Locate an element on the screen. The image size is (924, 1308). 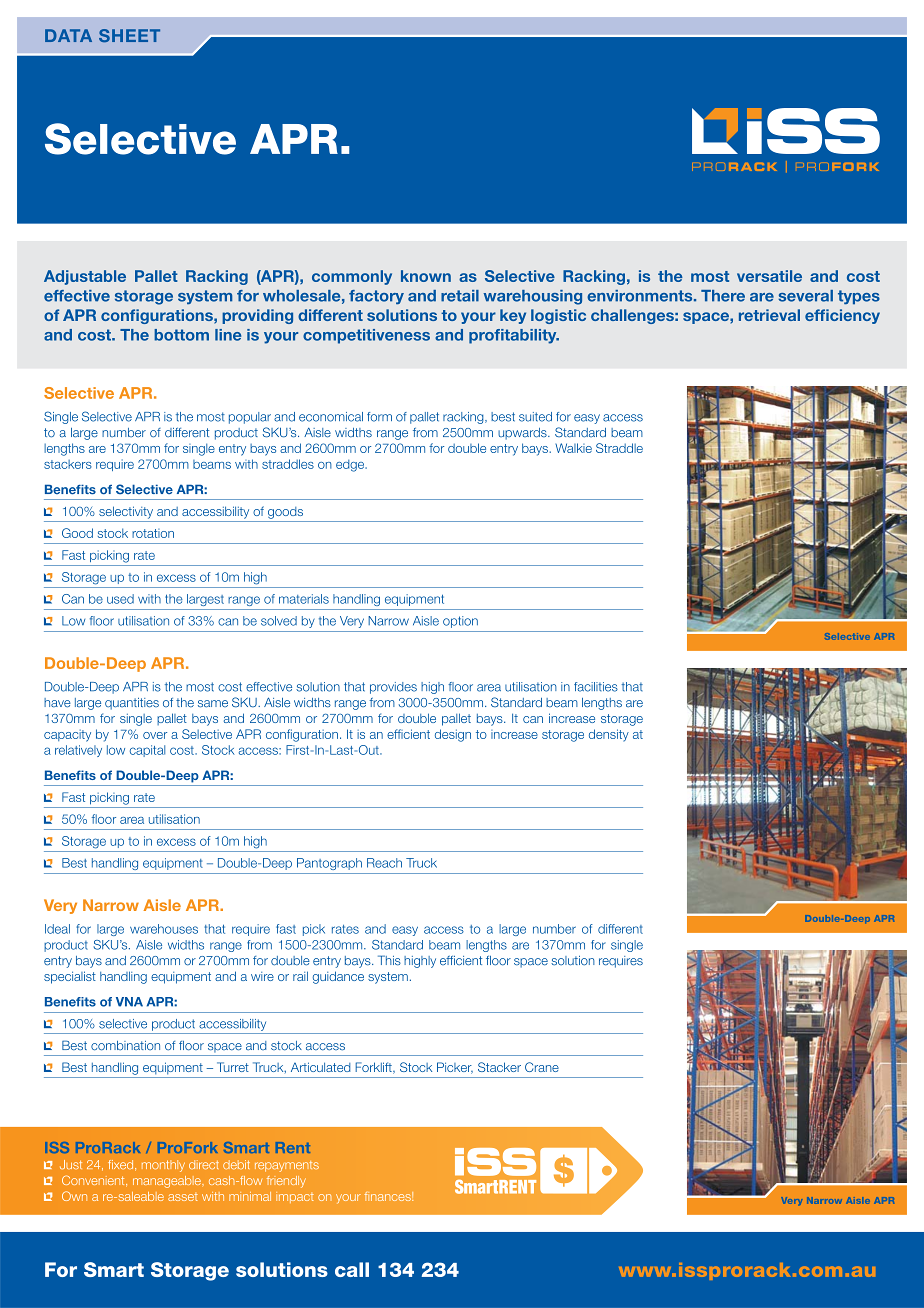
quantities is located at coordinates (132, 704).
